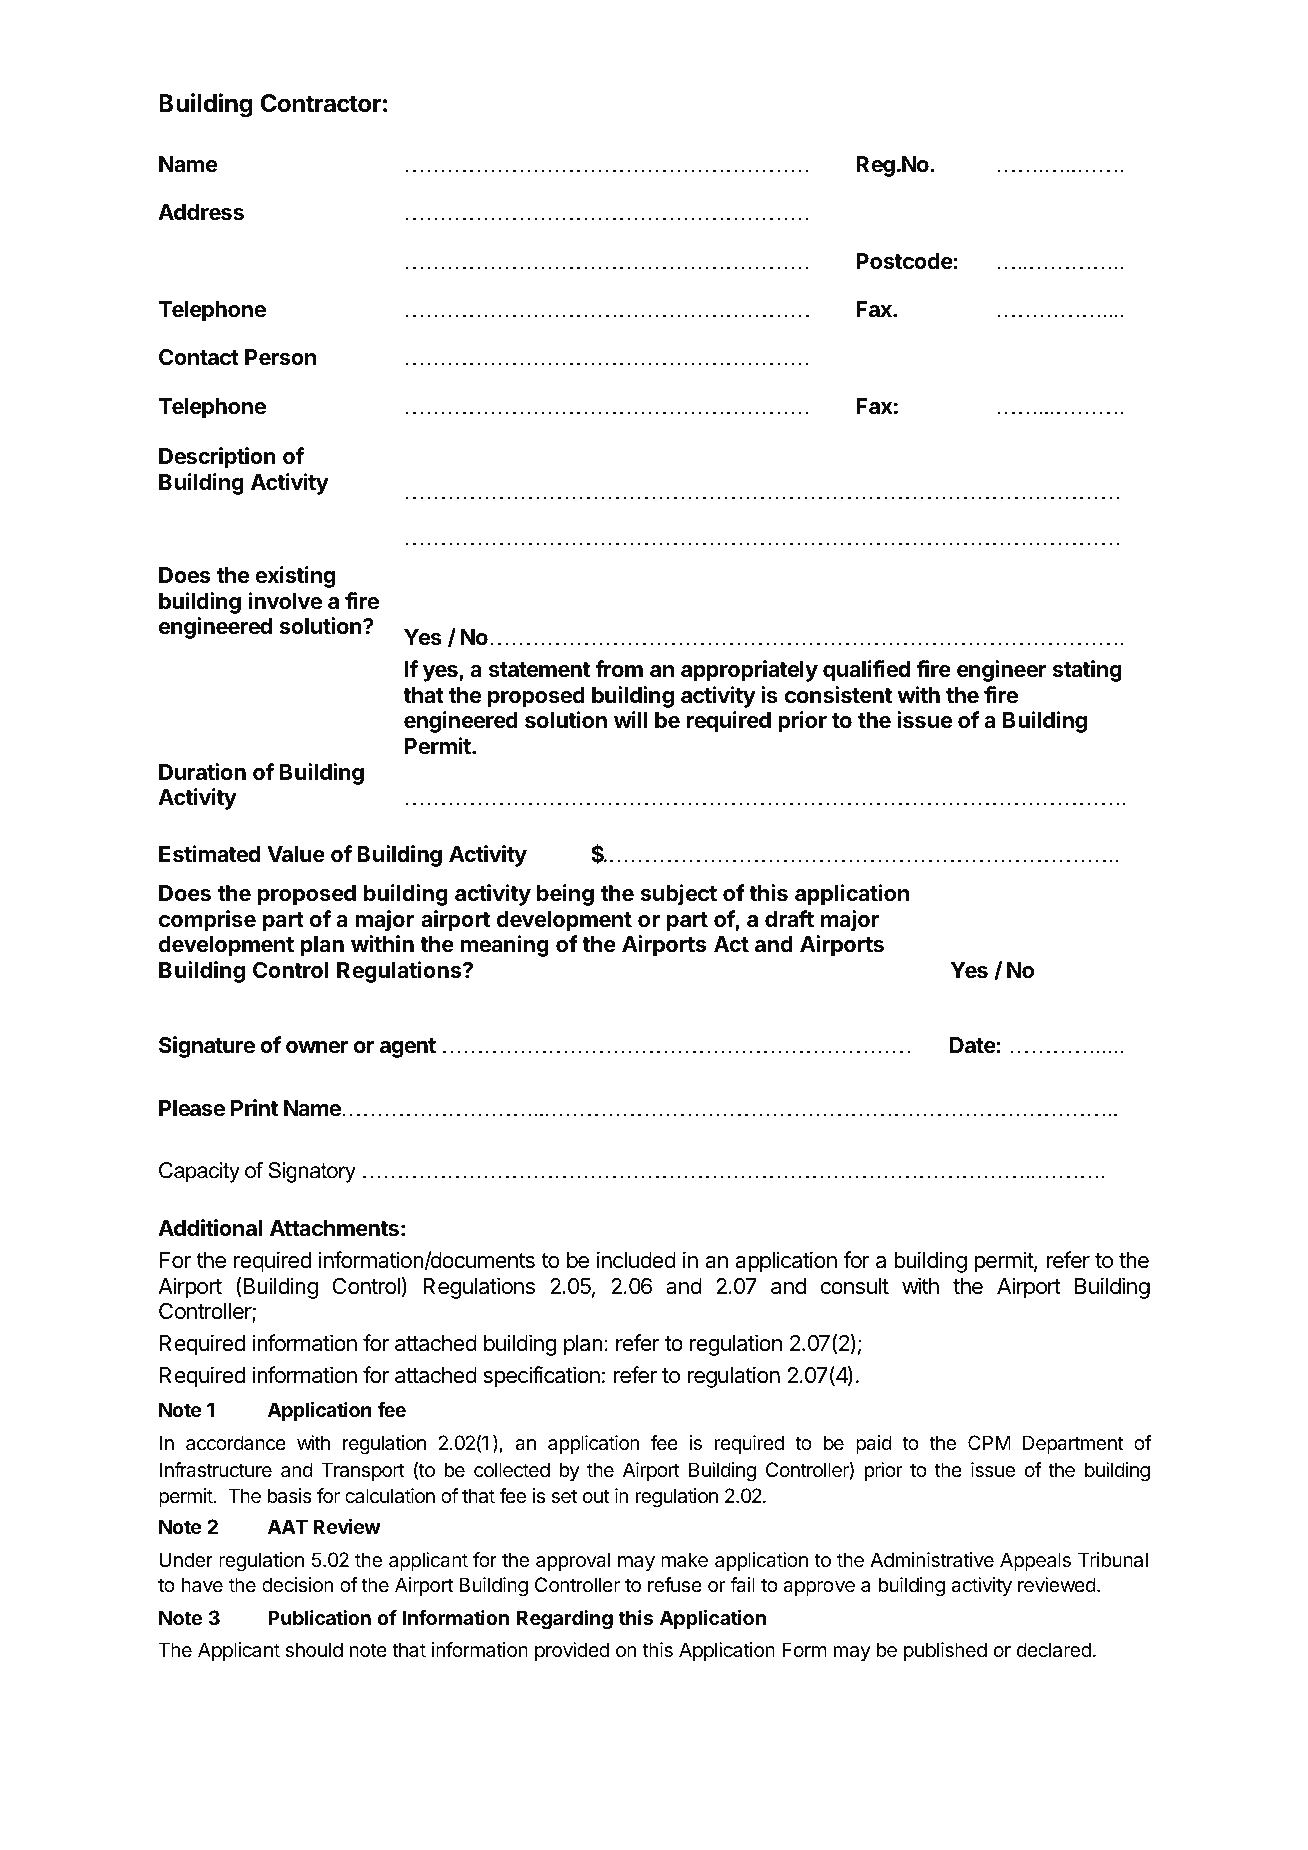 The image size is (1308, 1850). Describe the element at coordinates (679, 895) in the document. I see `subject` at that location.
